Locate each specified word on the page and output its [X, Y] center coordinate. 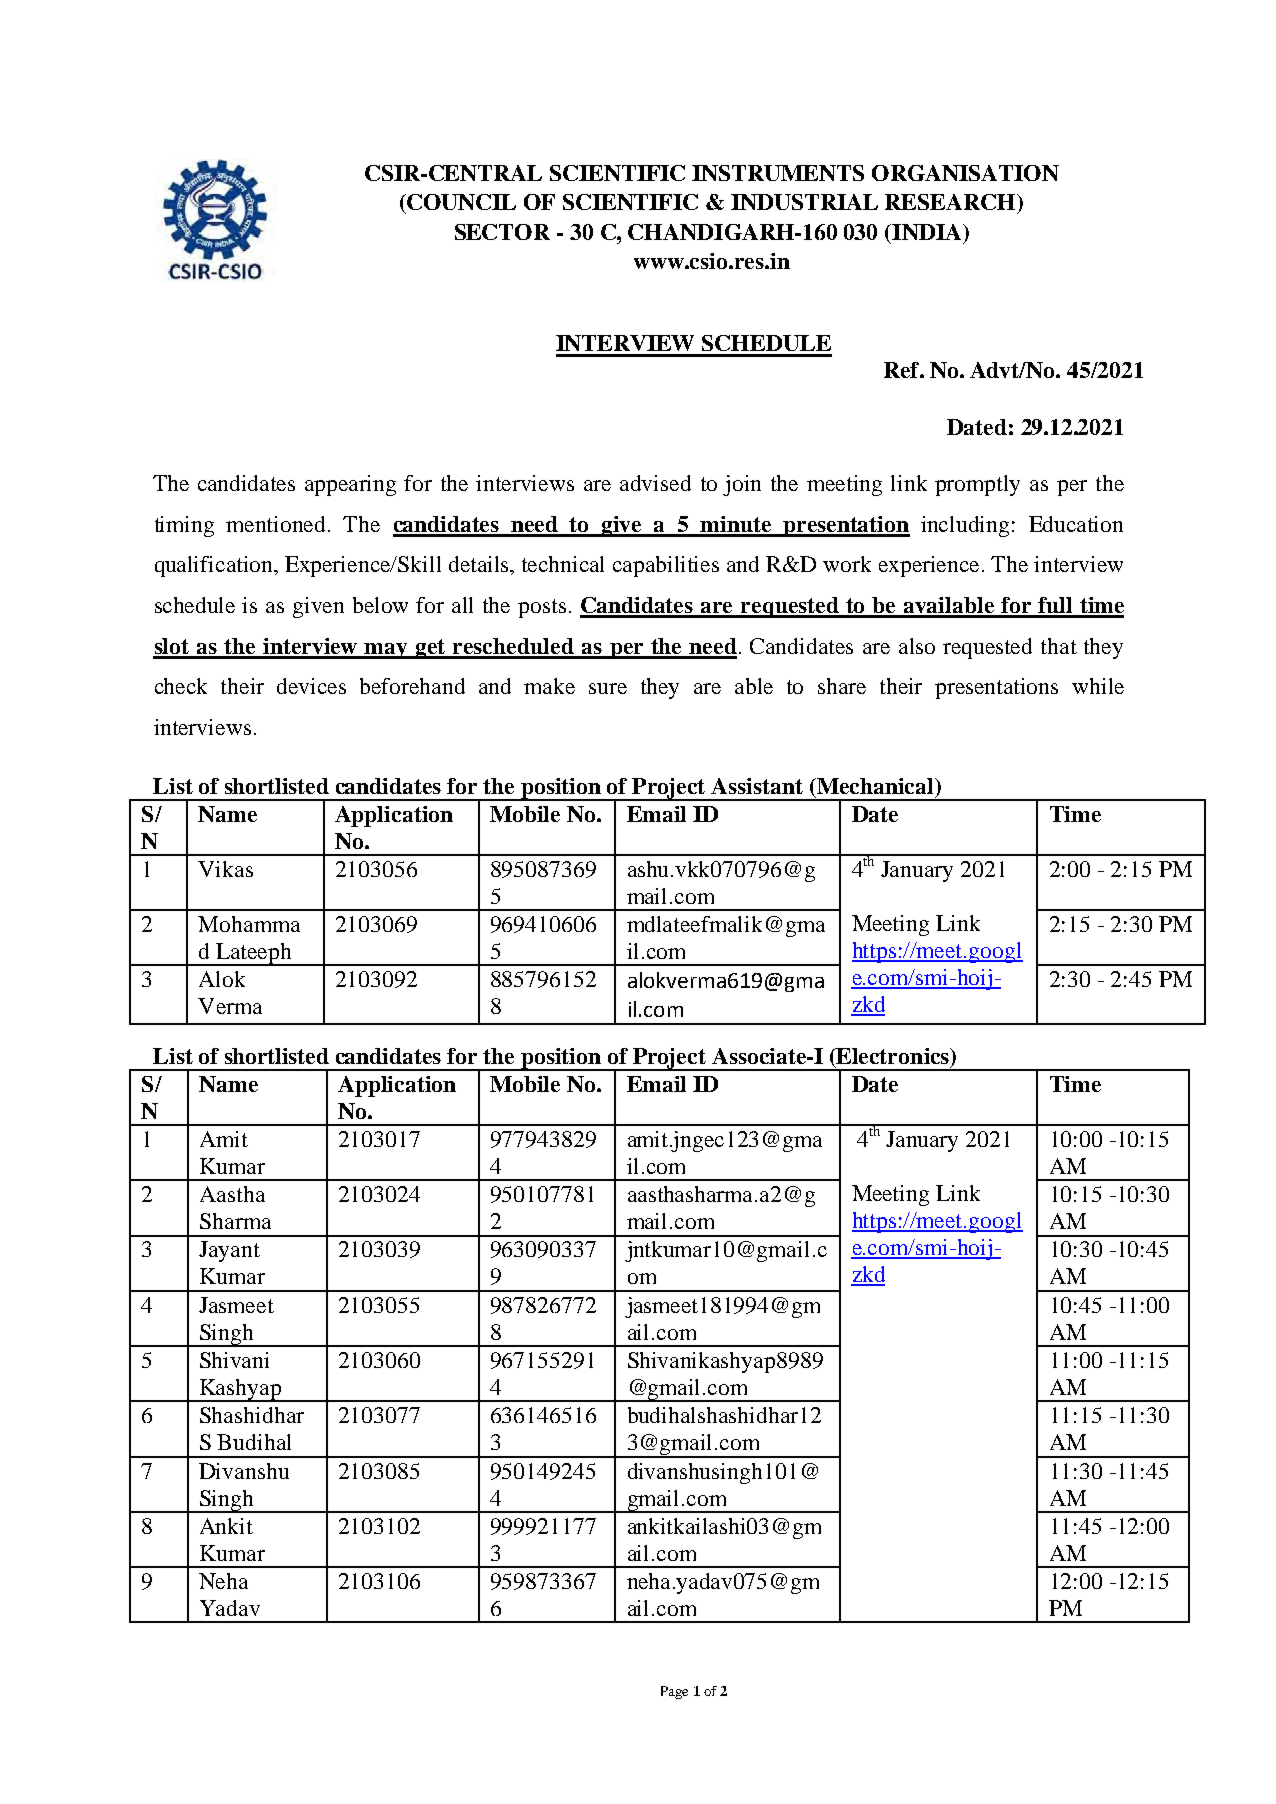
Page [674, 1692]
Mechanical [875, 786]
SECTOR [502, 232]
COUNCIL [460, 202]
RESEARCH [951, 202]
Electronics [893, 1056]
